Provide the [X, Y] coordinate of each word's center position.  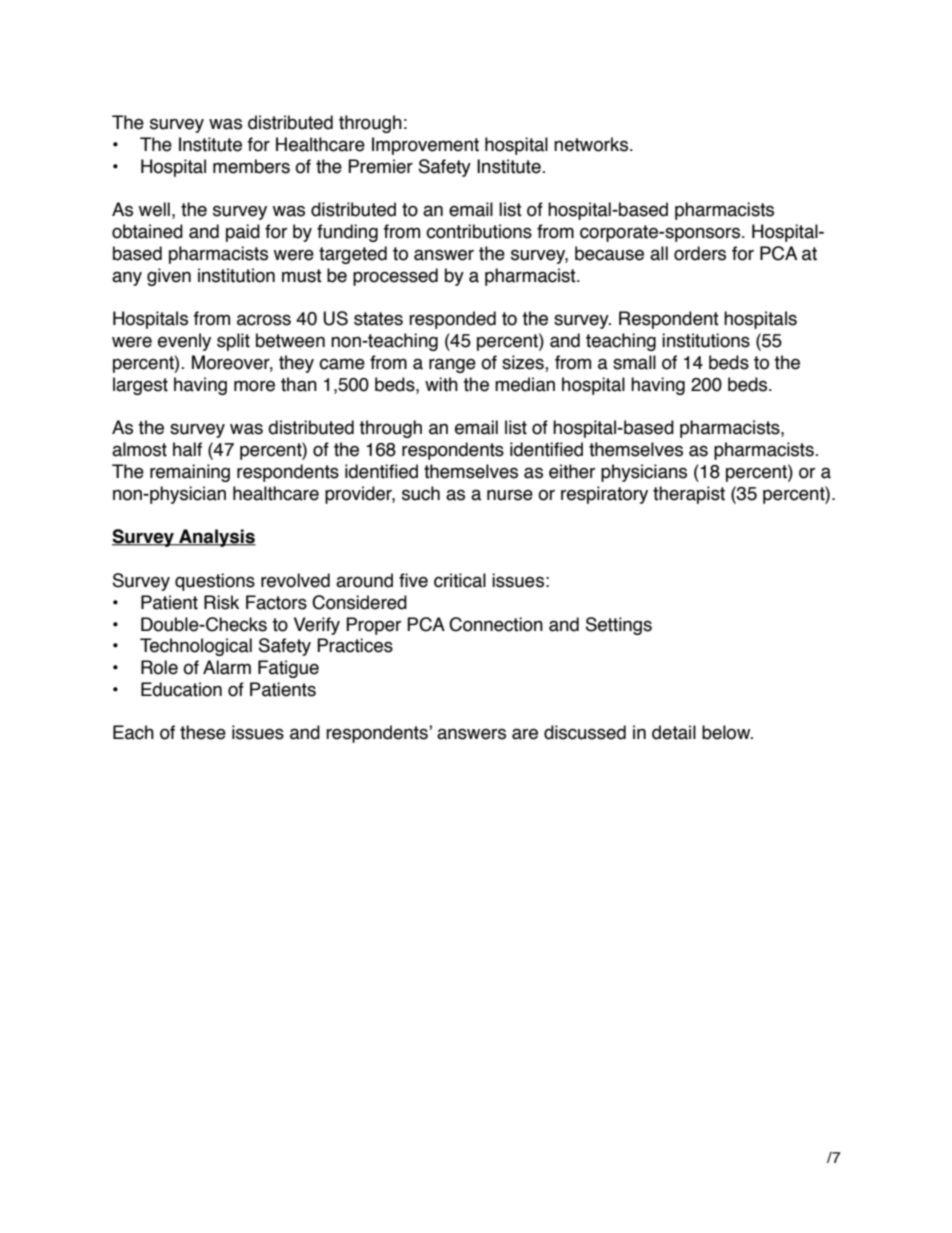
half [187, 449]
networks [591, 144]
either [572, 471]
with [441, 384]
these [203, 732]
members [251, 166]
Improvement [425, 146]
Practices [355, 645]
